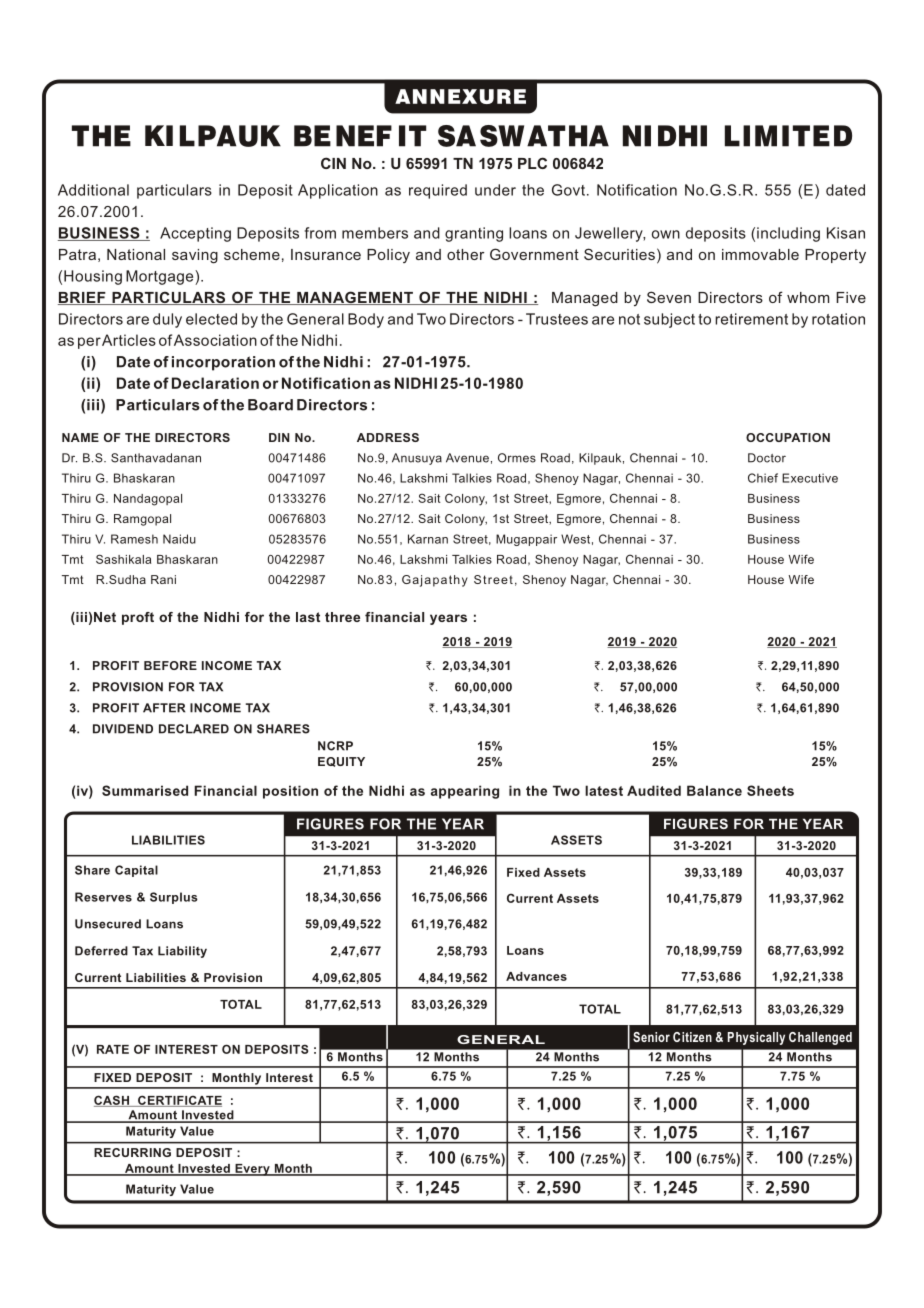 The height and width of the document is (1308, 924). I want to click on Additional, so click(93, 190).
